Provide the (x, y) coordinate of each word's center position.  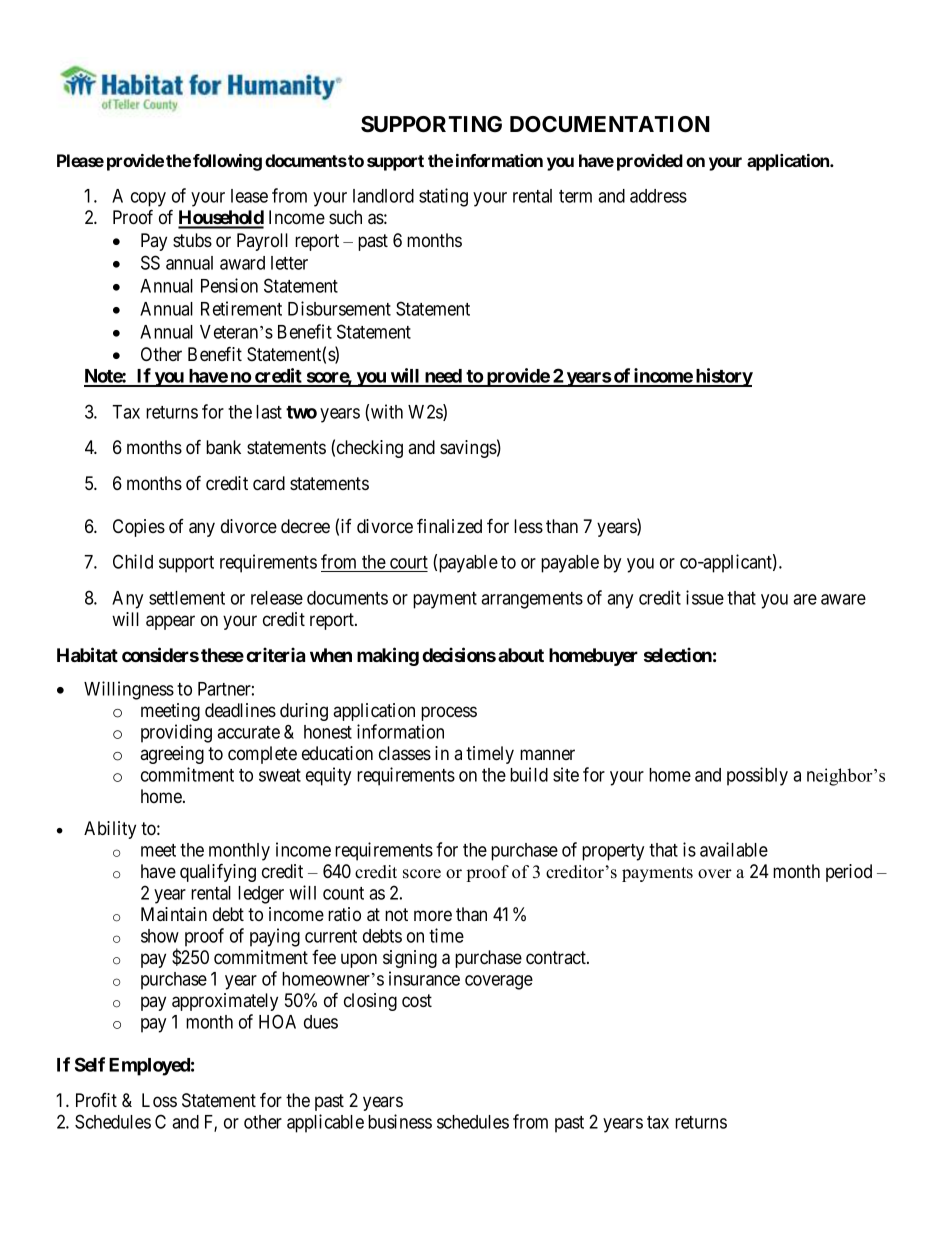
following (227, 162)
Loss (159, 1100)
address (658, 196)
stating (443, 197)
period (849, 873)
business (400, 1121)
